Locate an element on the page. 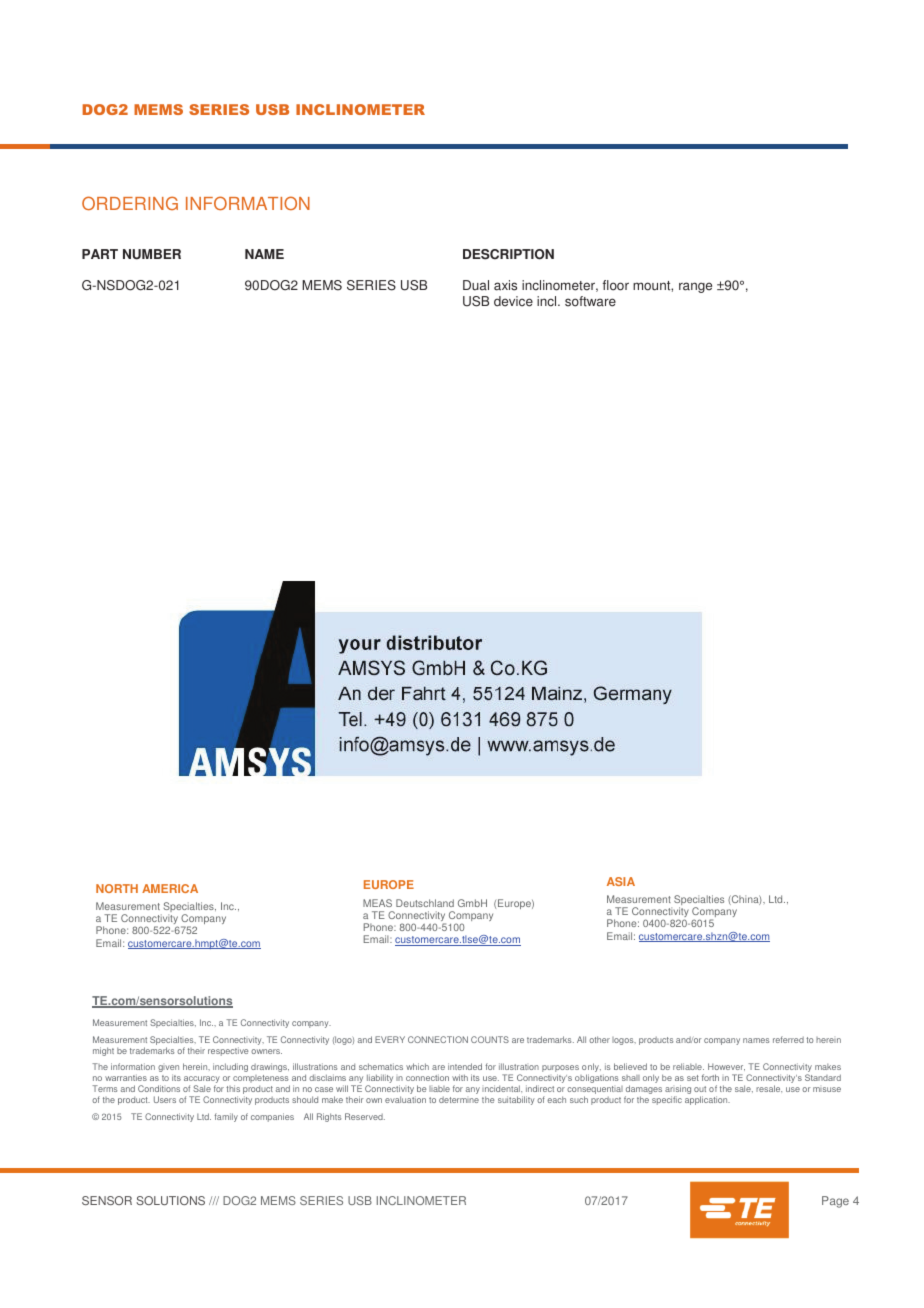 This page has width=924, height=1308. ASIA is located at coordinates (621, 881).
